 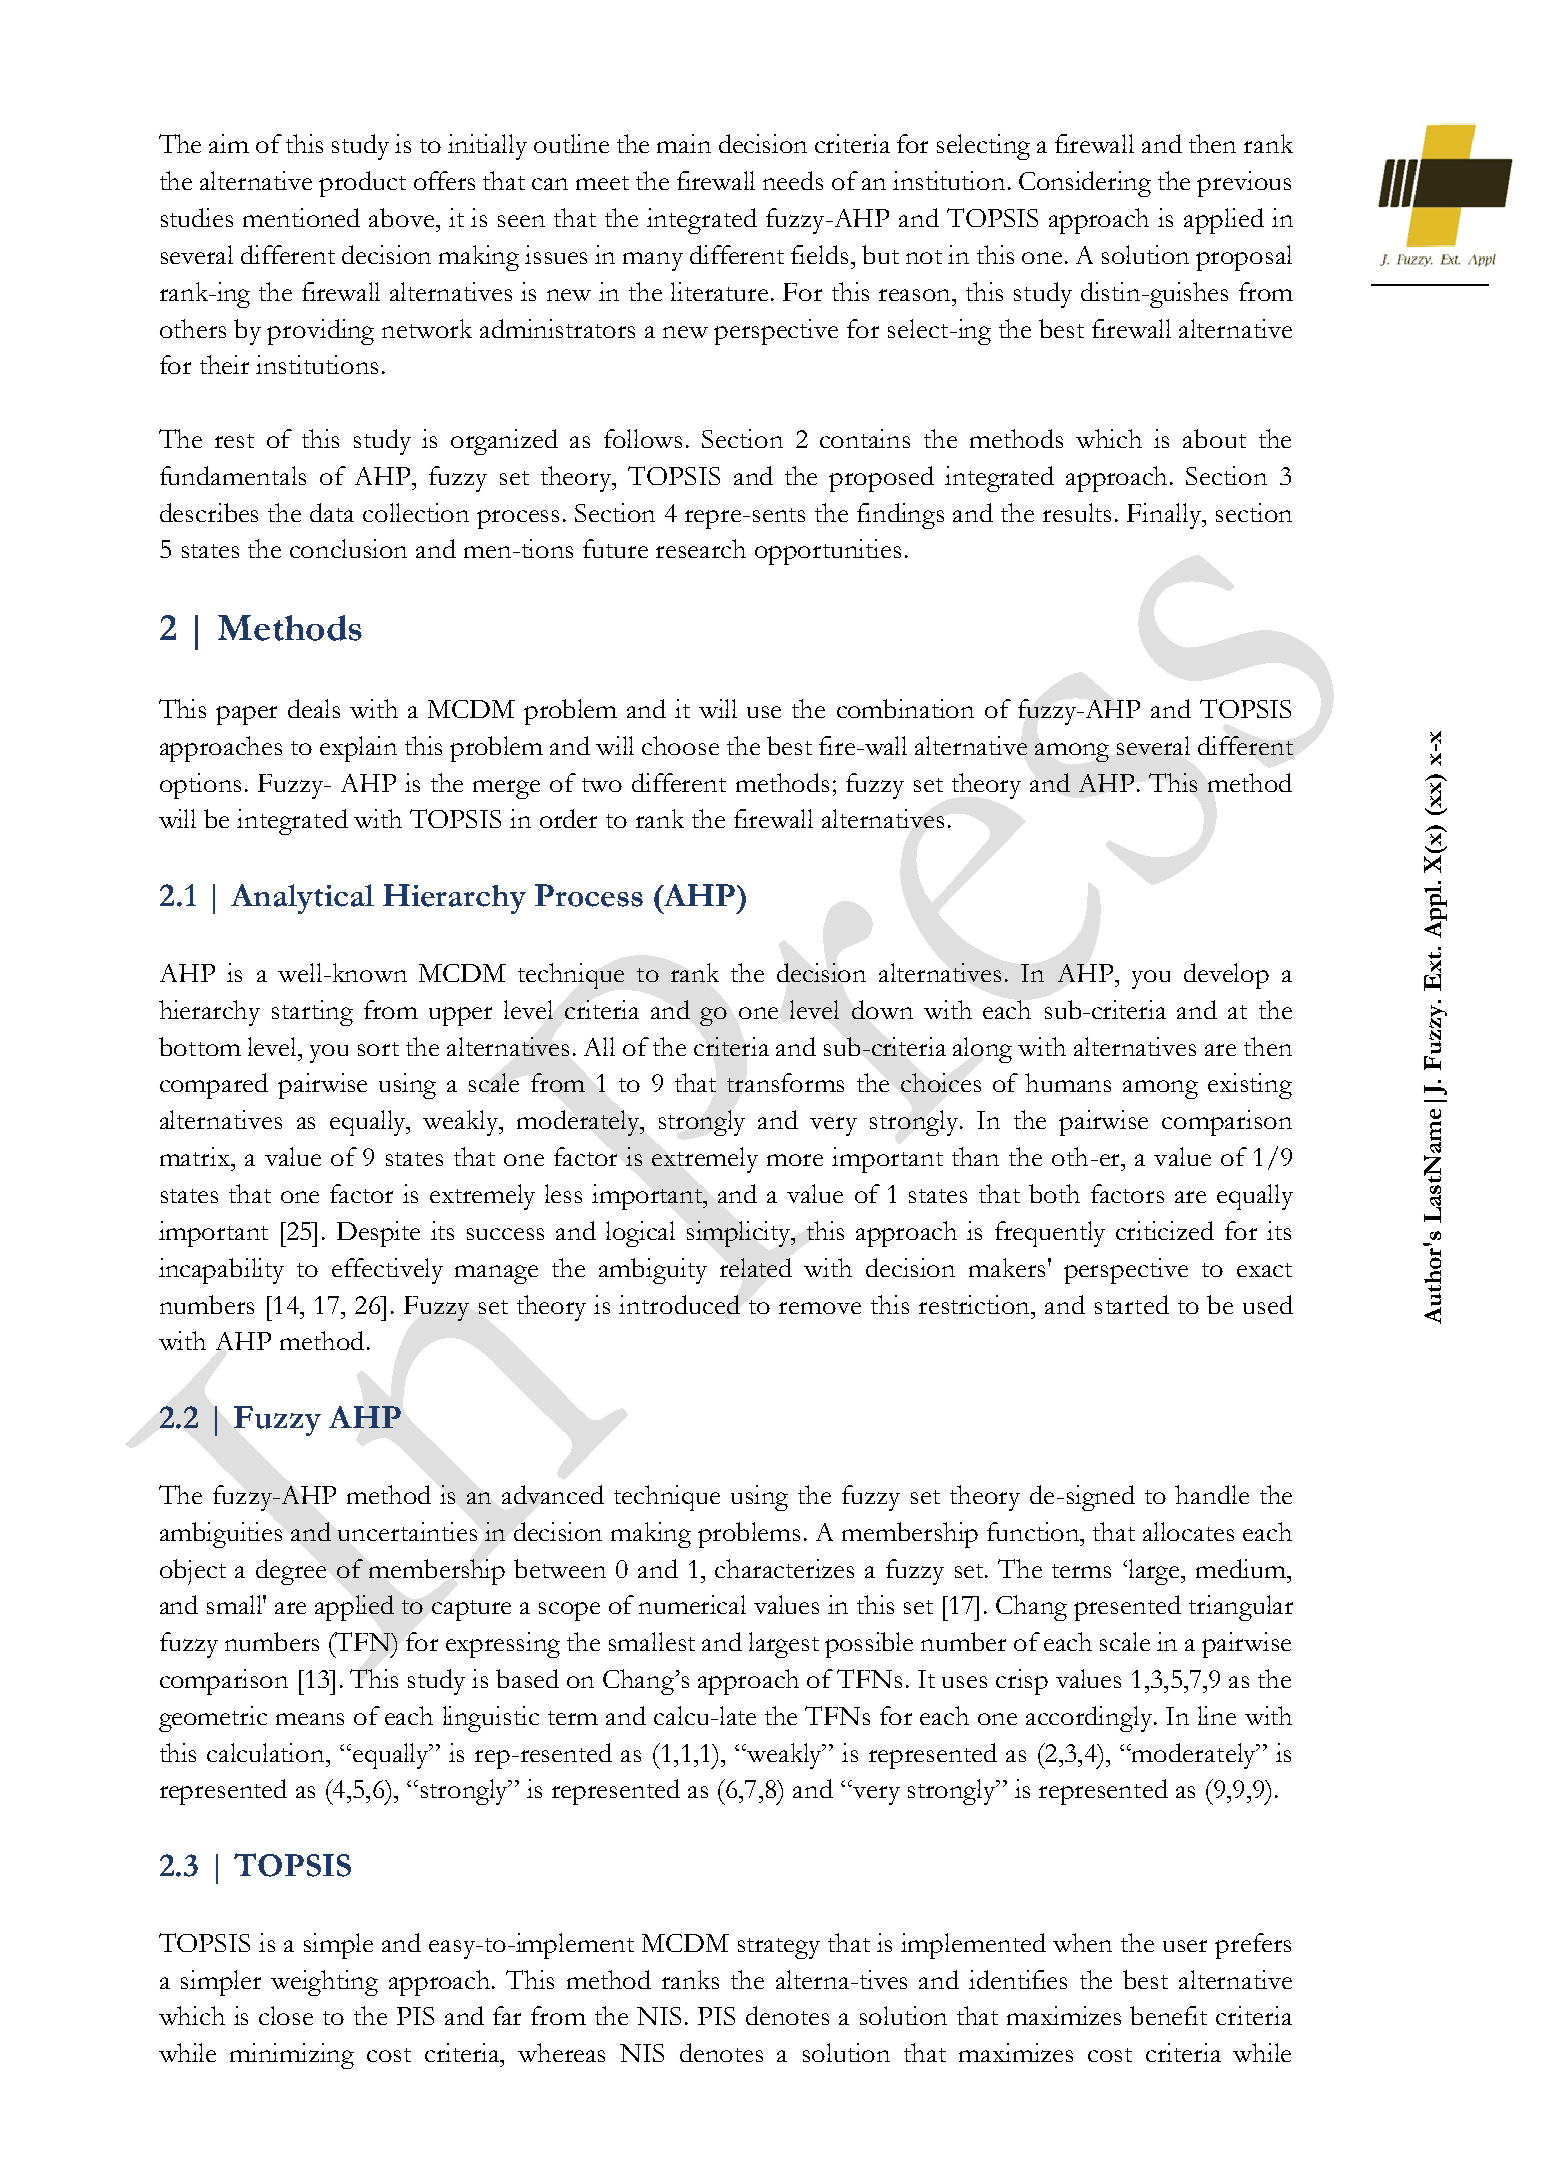 What do you see at coordinates (324, 1983) in the page?
I see `weighting` at bounding box center [324, 1983].
